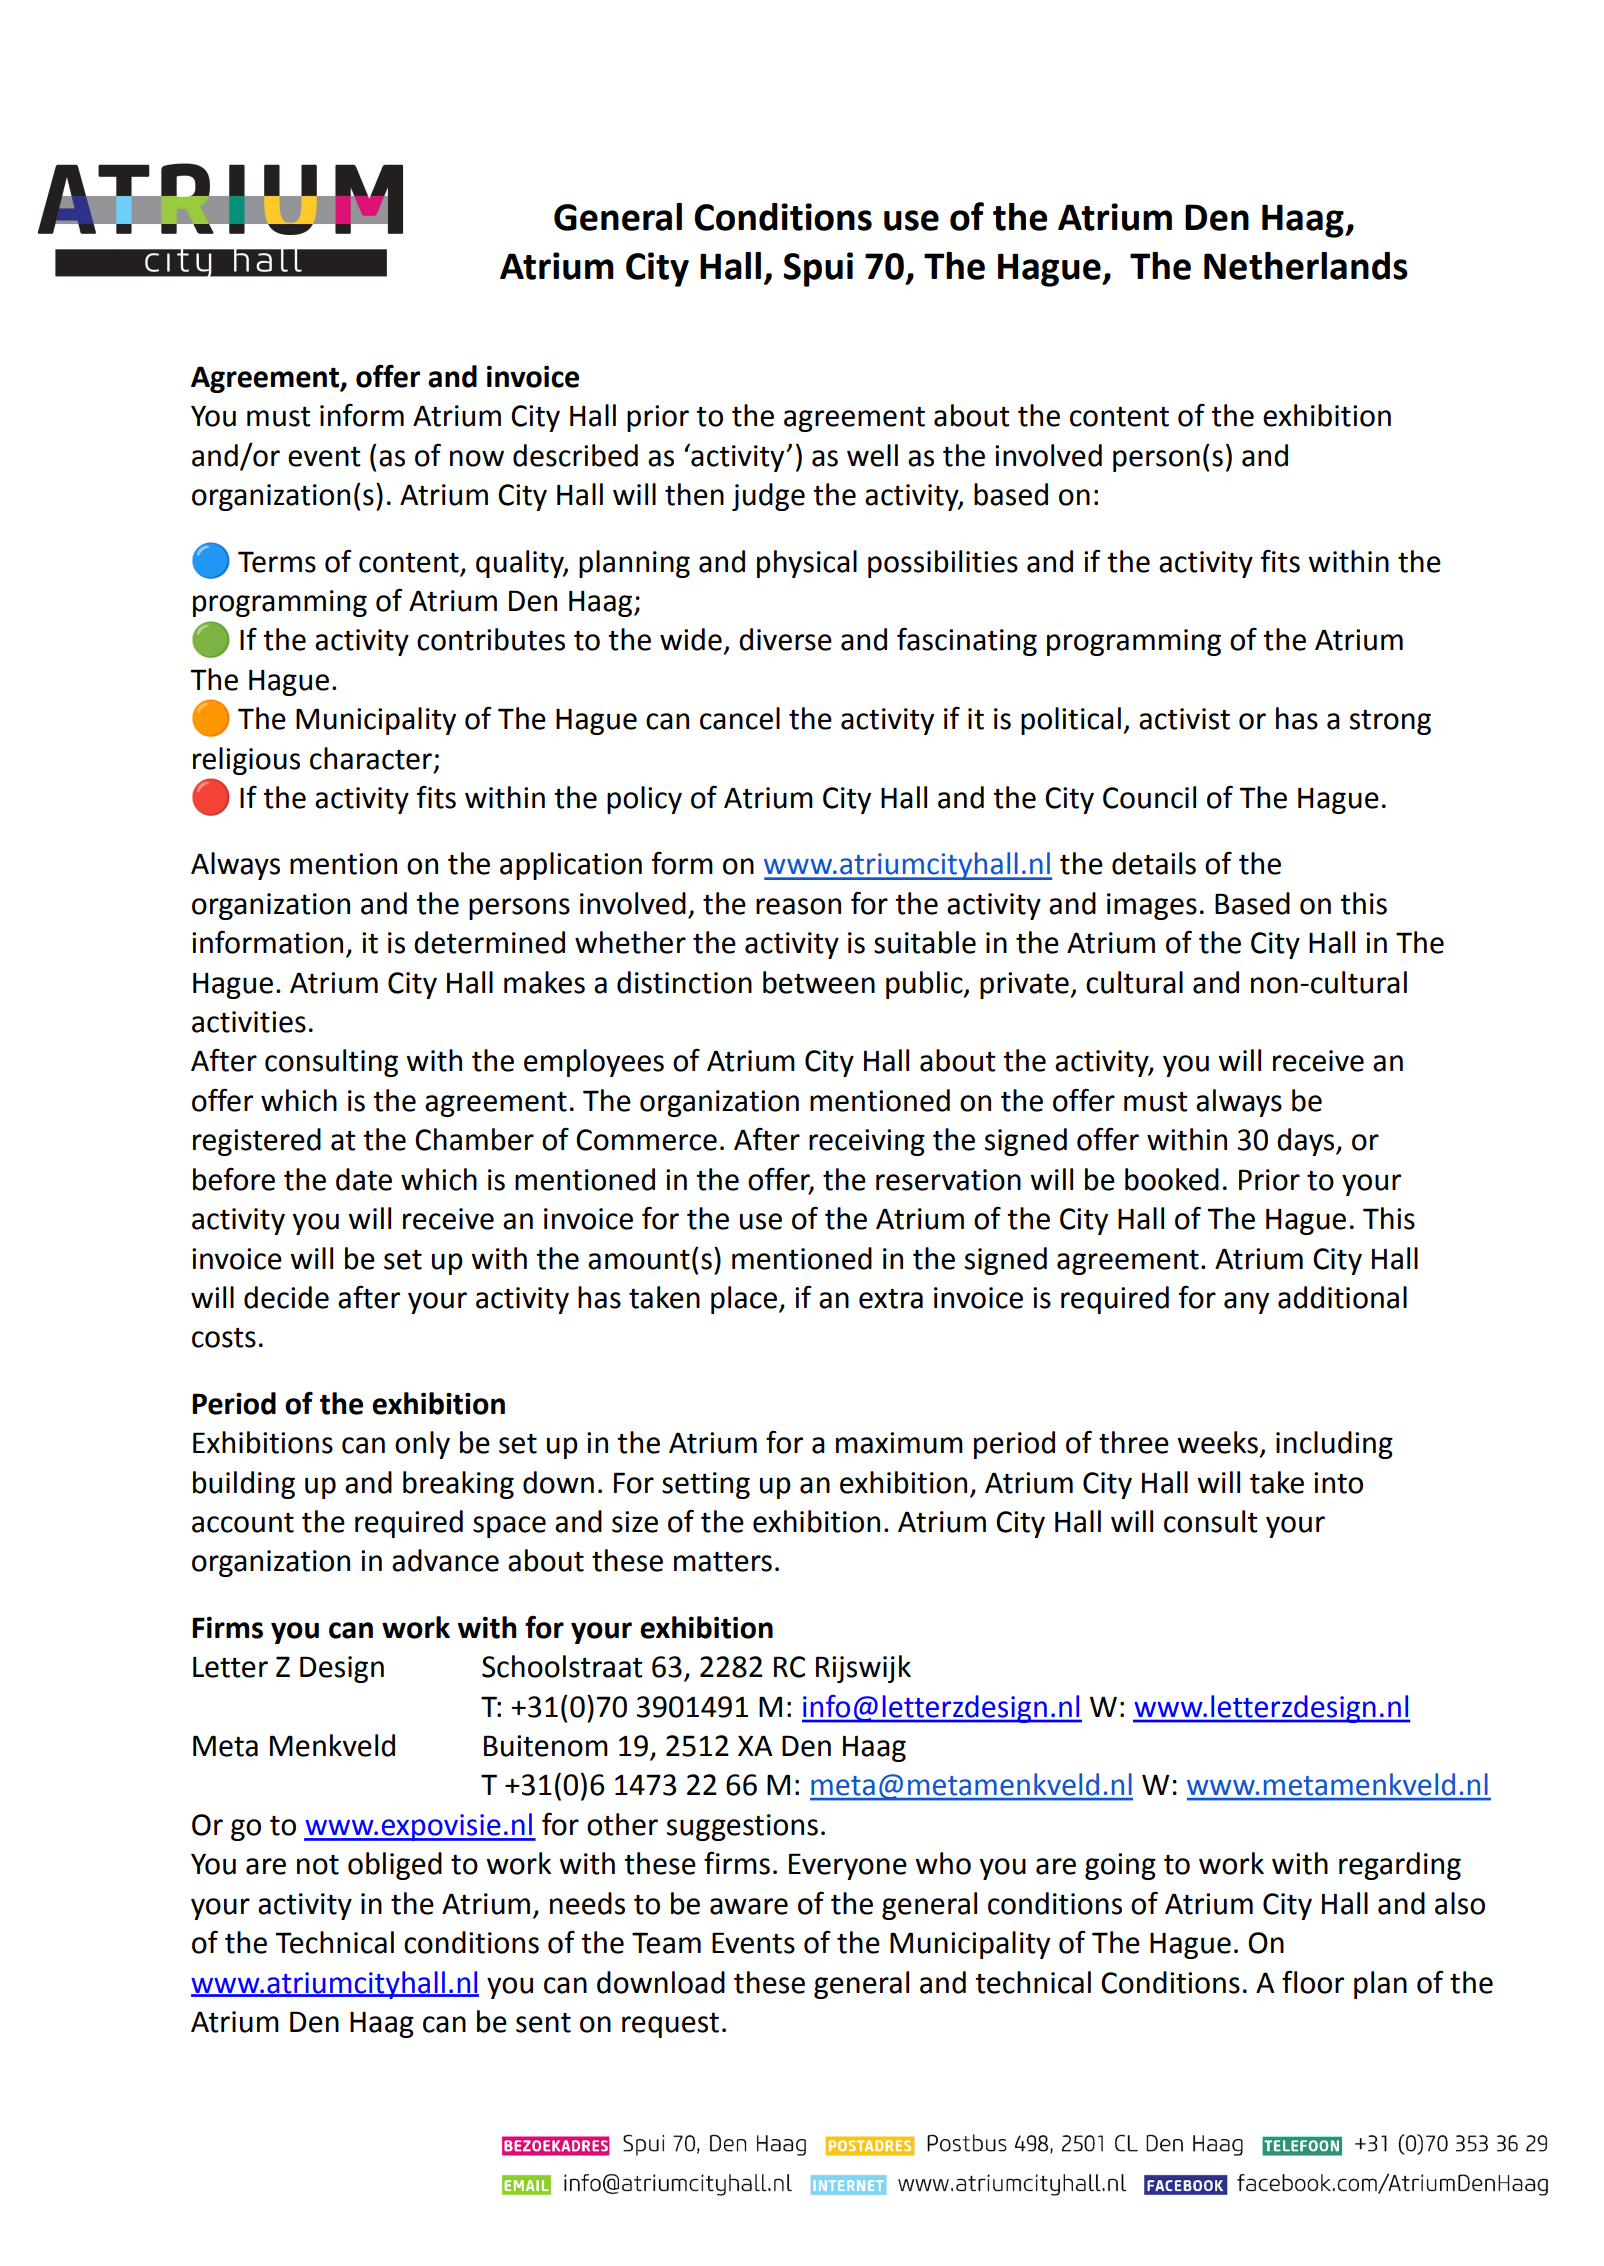 Image resolution: width=1604 pixels, height=2266 pixels. I want to click on receiving, so click(867, 1142).
